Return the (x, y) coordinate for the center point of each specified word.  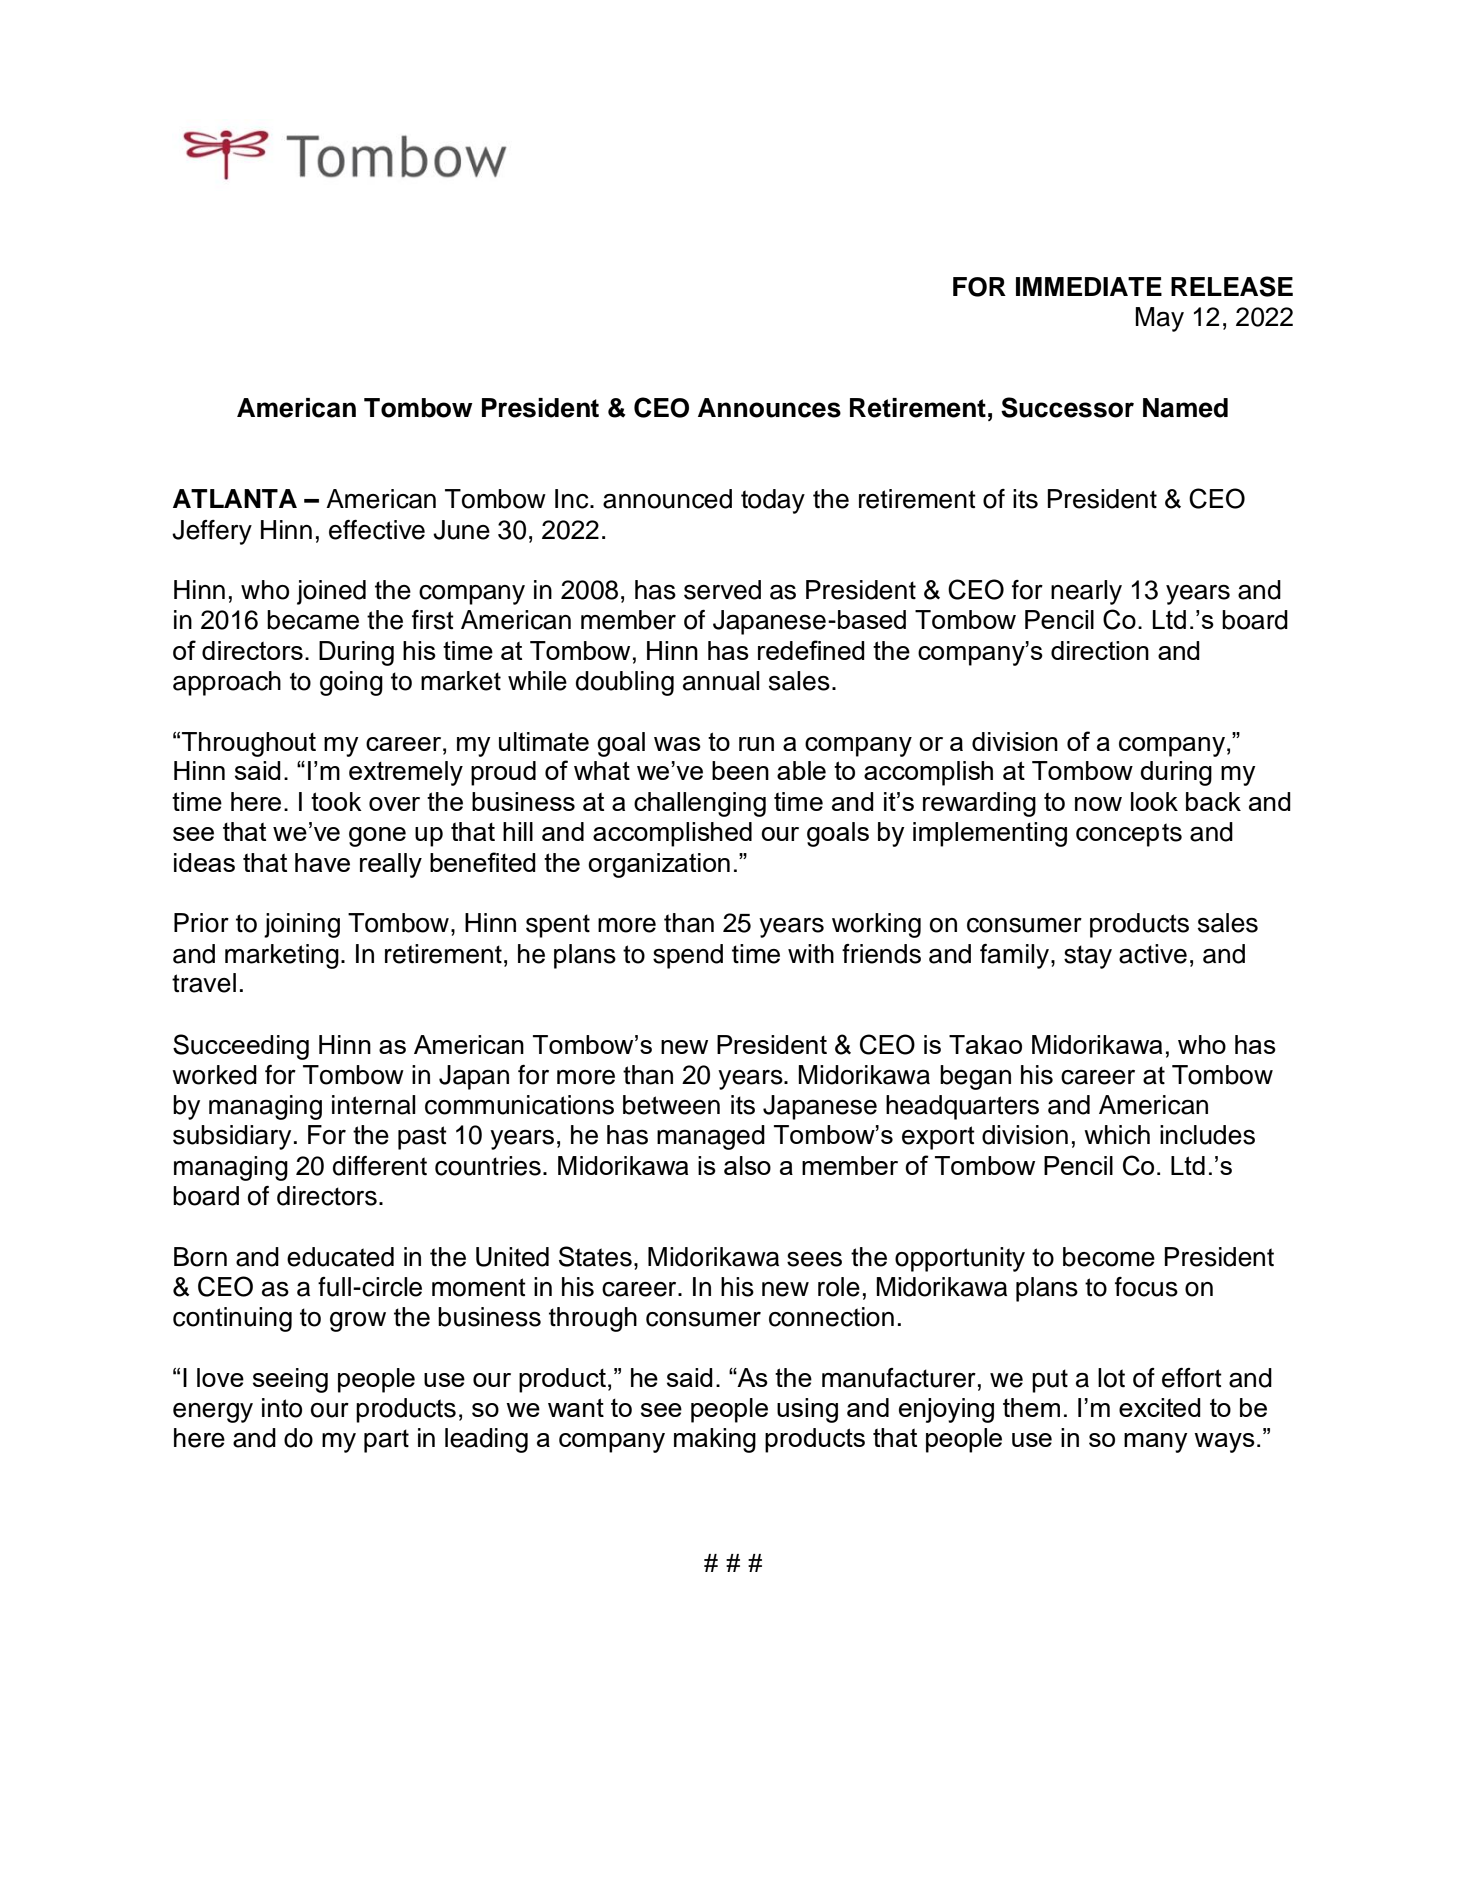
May (1159, 319)
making (715, 1440)
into (282, 1408)
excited (1160, 1407)
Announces (769, 408)
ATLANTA (235, 498)
